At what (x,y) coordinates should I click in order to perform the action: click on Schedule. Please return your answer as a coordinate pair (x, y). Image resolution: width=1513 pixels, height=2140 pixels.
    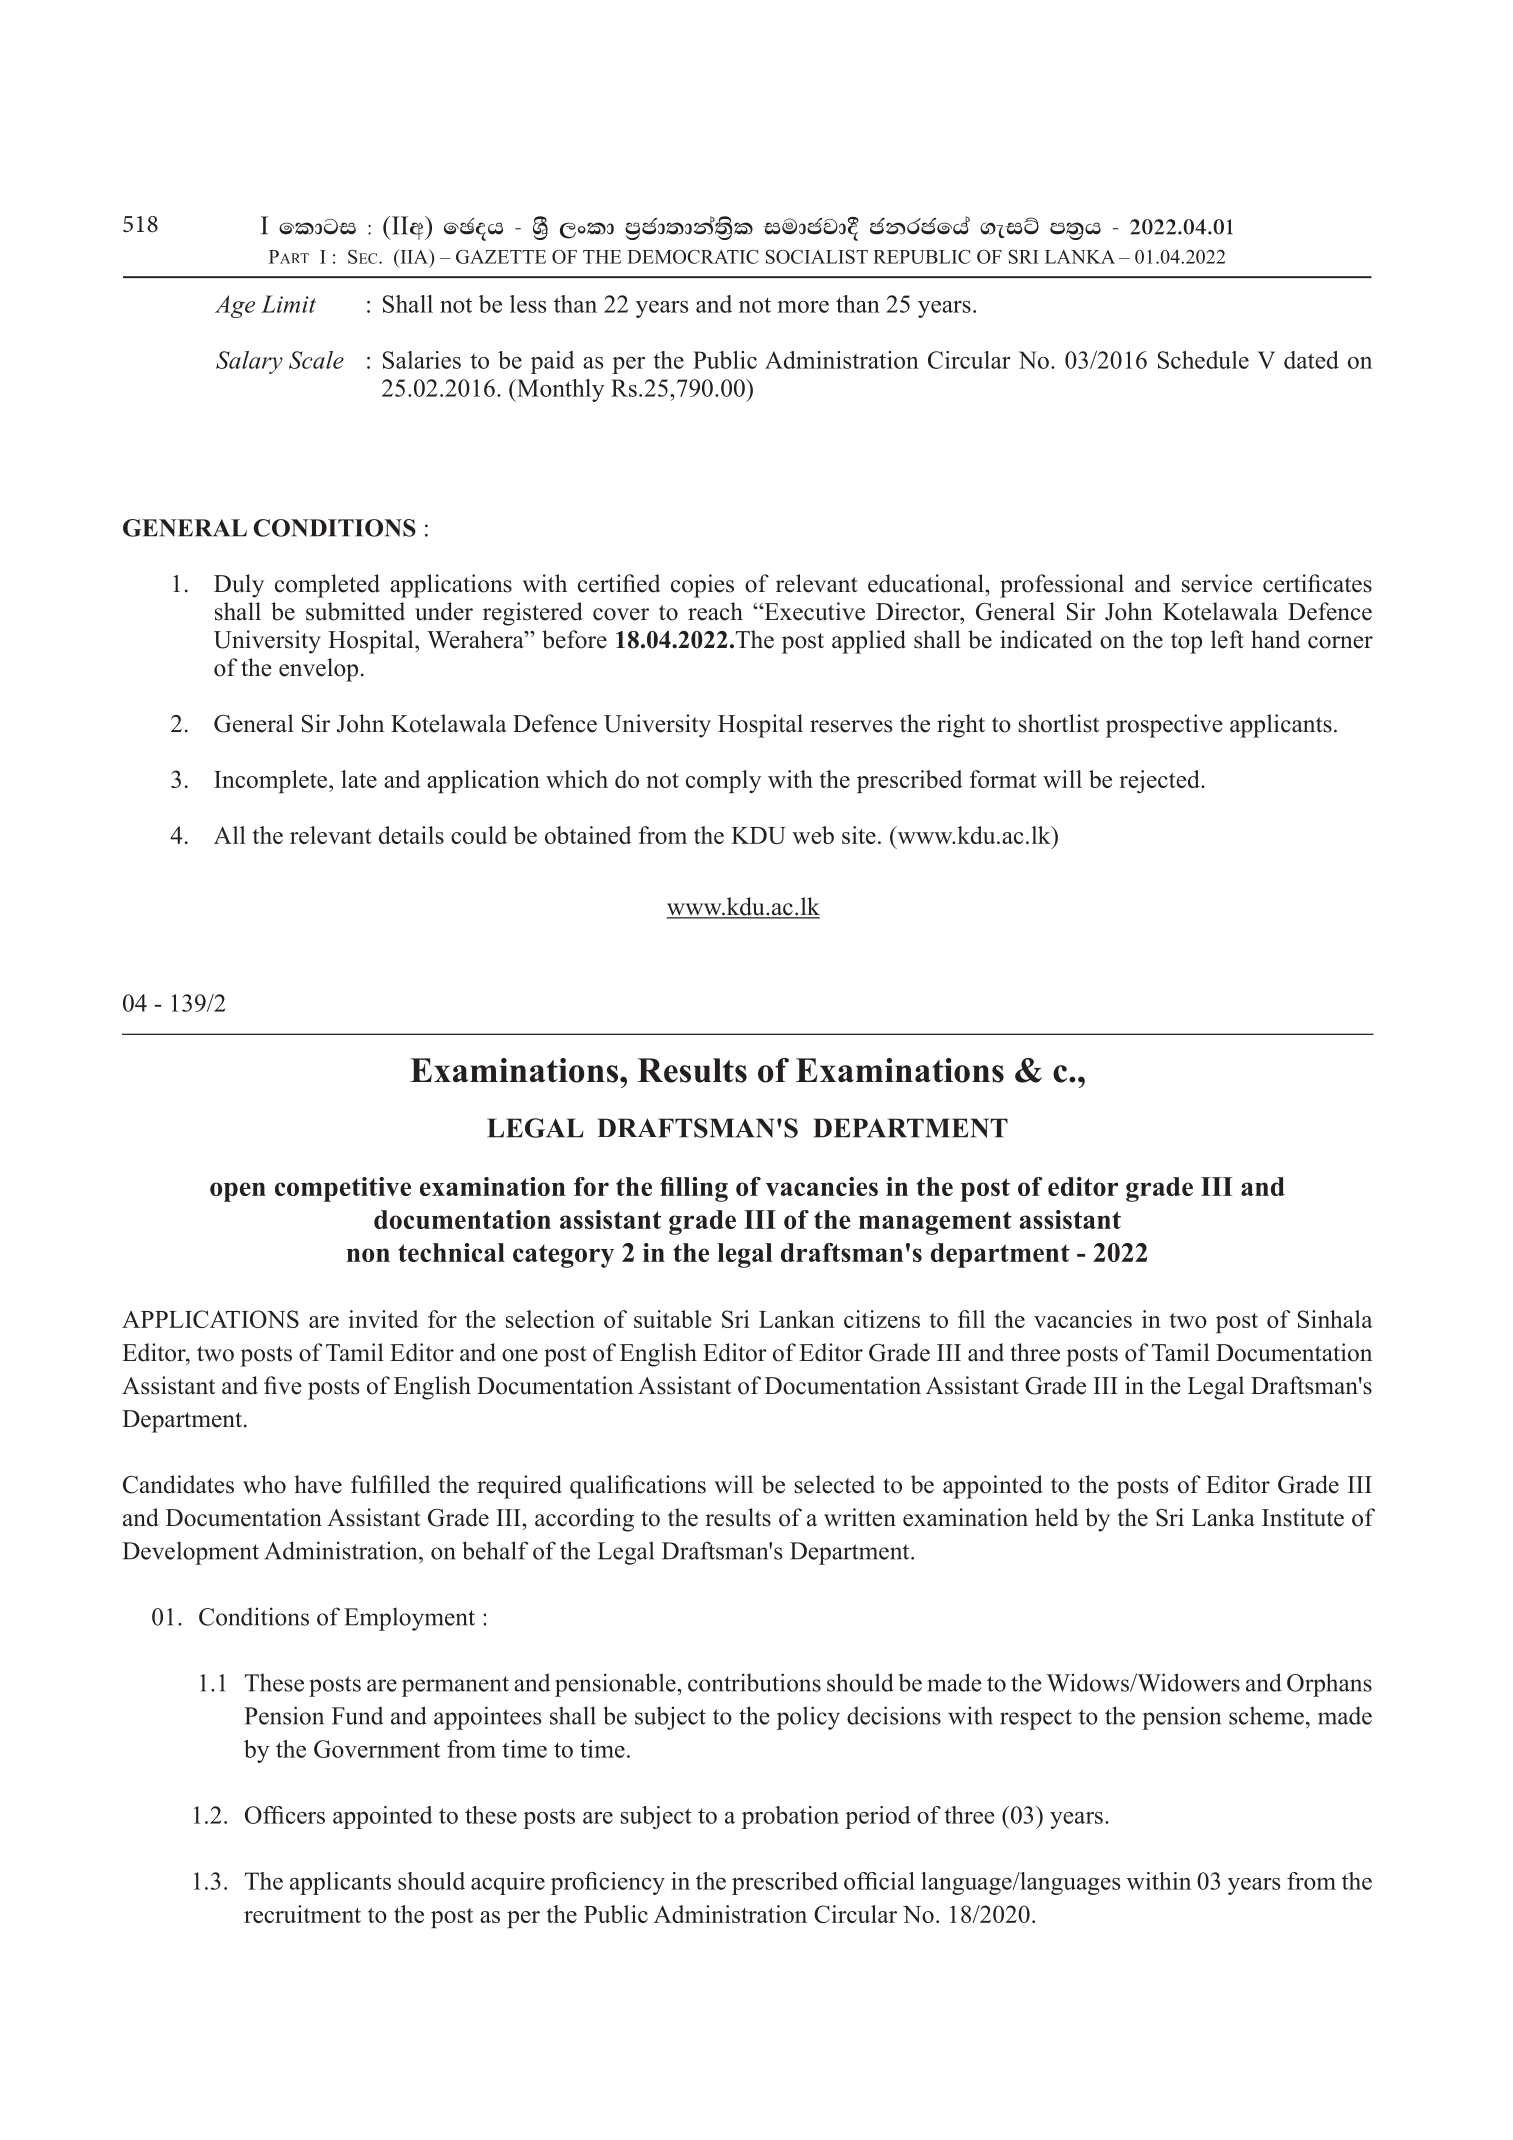
    Looking at the image, I should click on (1203, 360).
